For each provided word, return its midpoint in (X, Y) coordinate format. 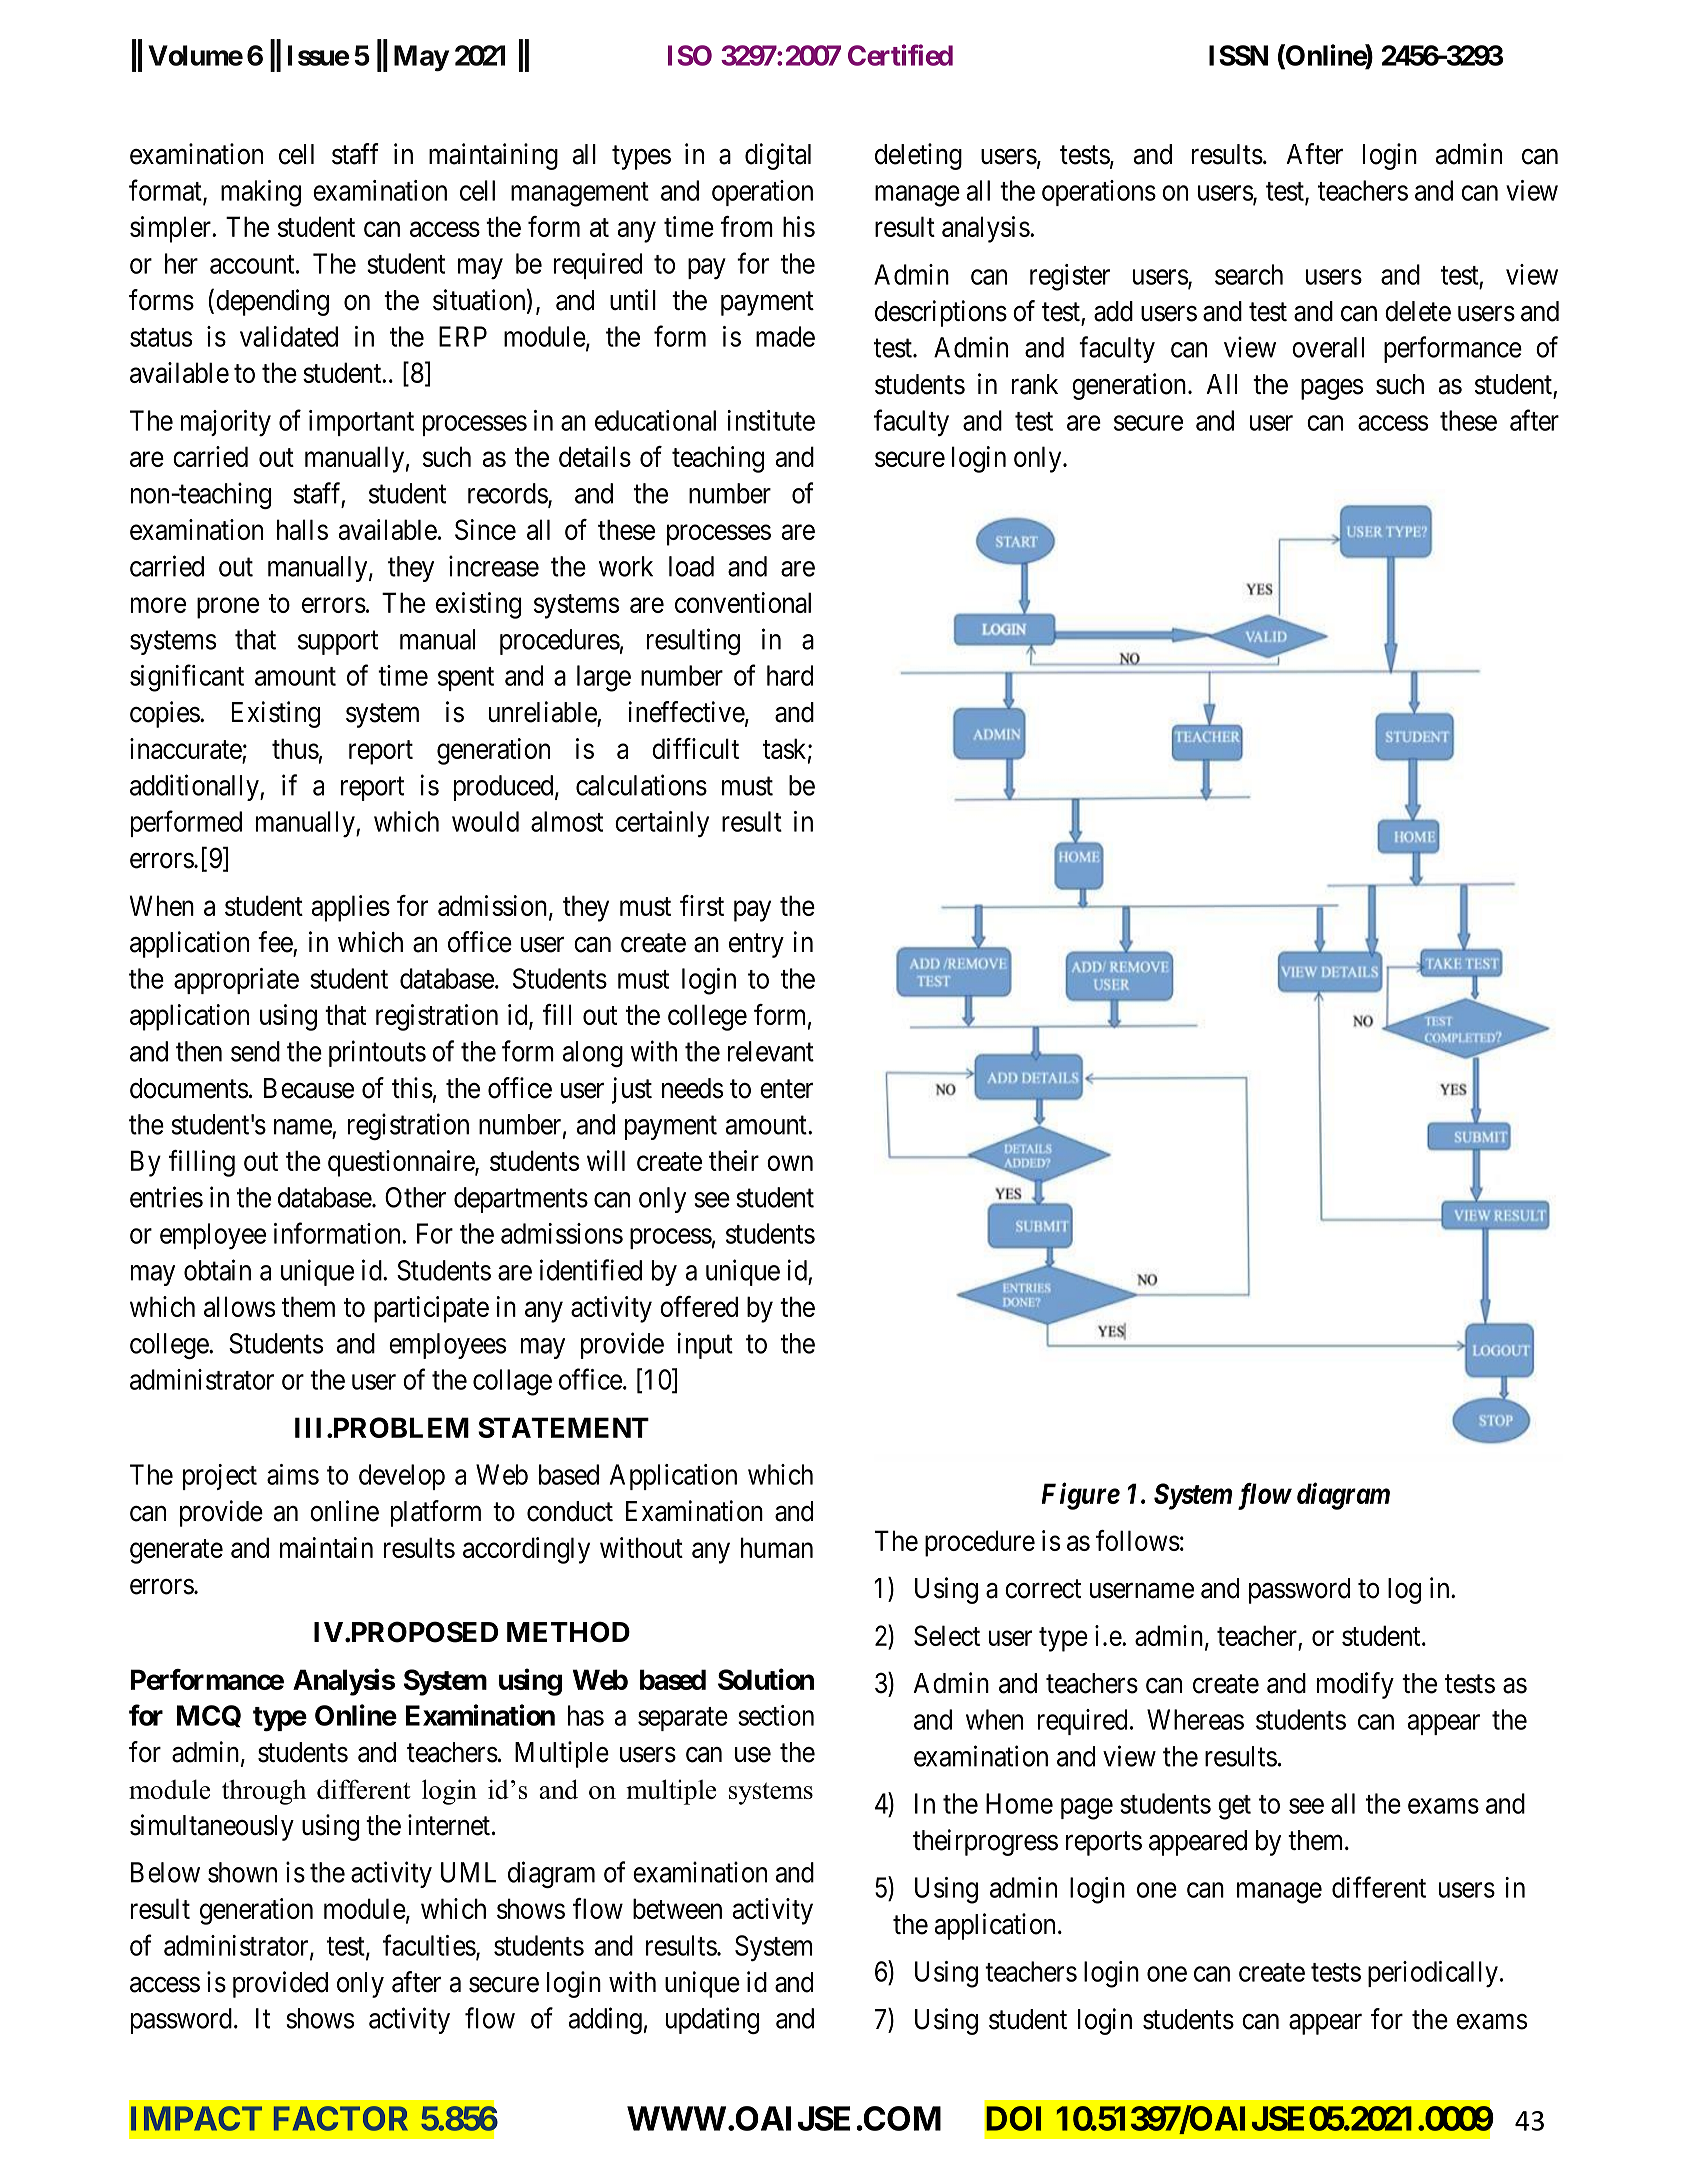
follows (1138, 1540)
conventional (743, 602)
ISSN (1238, 55)
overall (1328, 347)
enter (786, 1089)
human (777, 1547)
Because (309, 1088)
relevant (771, 1051)
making (261, 193)
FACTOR (341, 2118)
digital (778, 156)
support (338, 643)
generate (176, 1551)
